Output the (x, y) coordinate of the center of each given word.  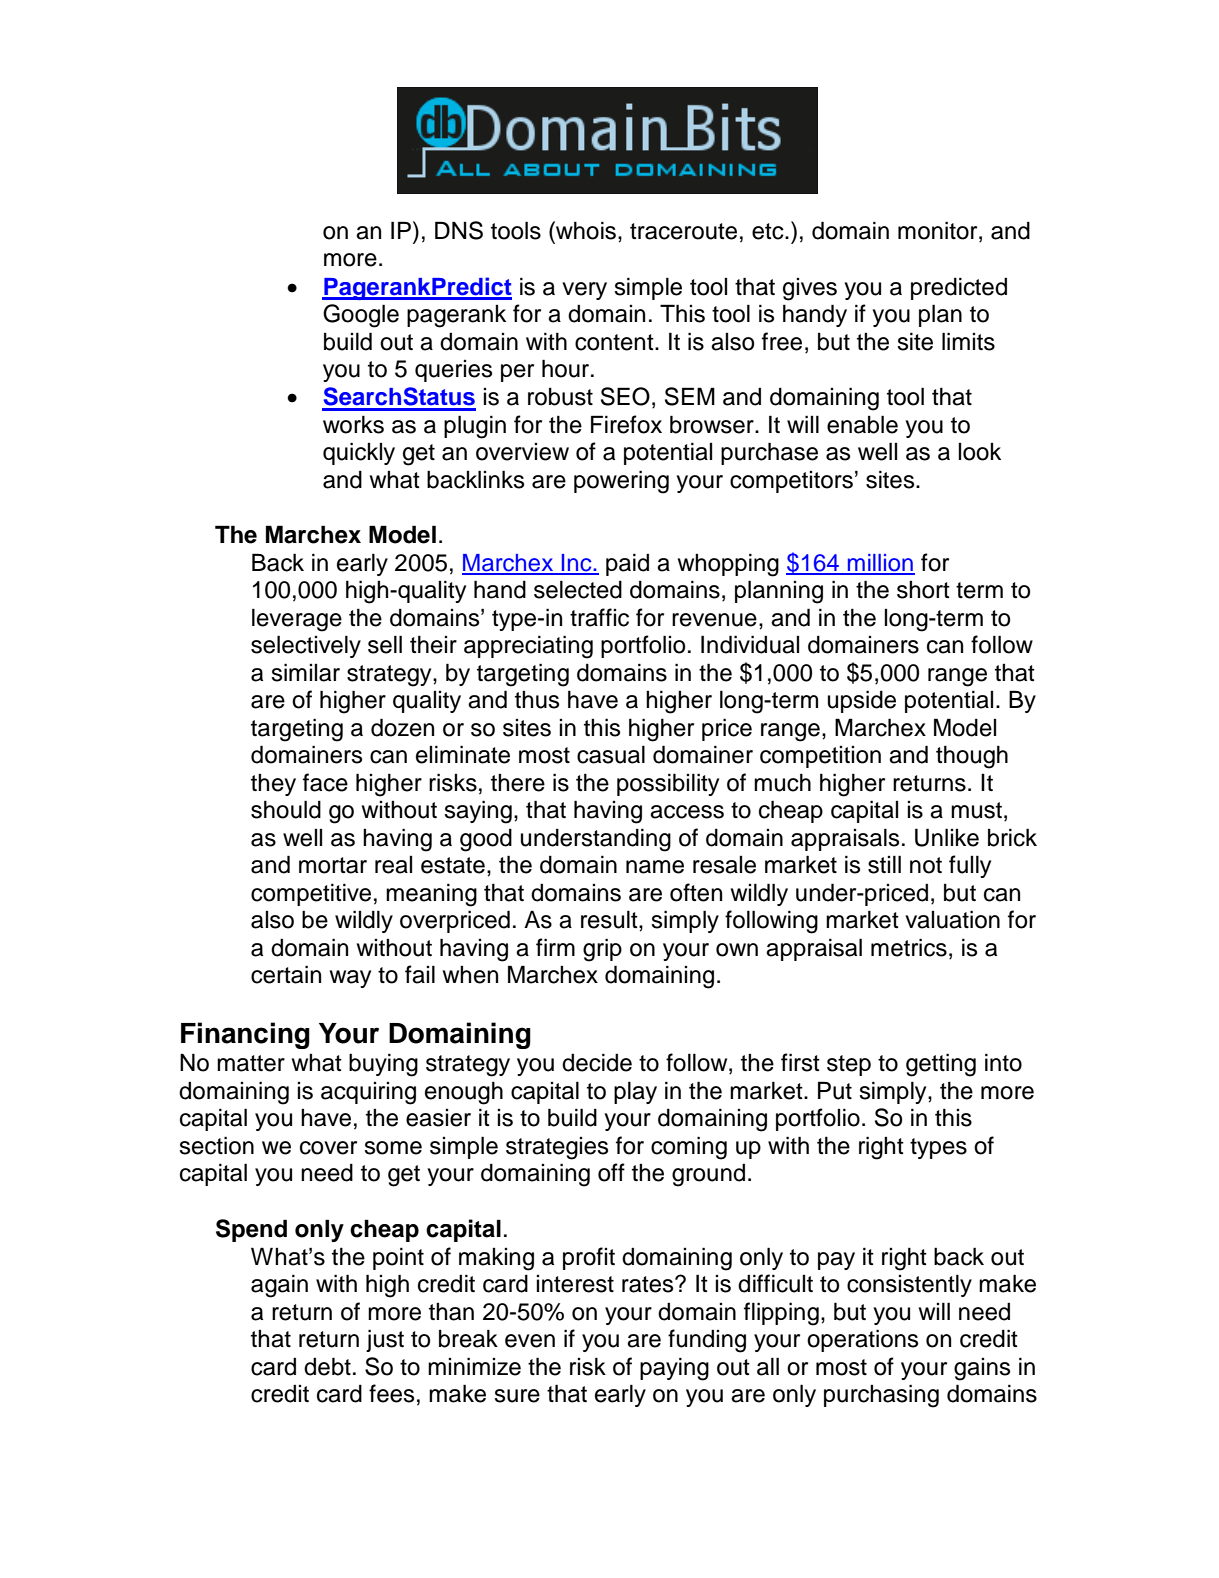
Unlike (947, 837)
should (286, 809)
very (584, 291)
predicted (959, 288)
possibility (668, 784)
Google (361, 316)
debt (327, 1366)
